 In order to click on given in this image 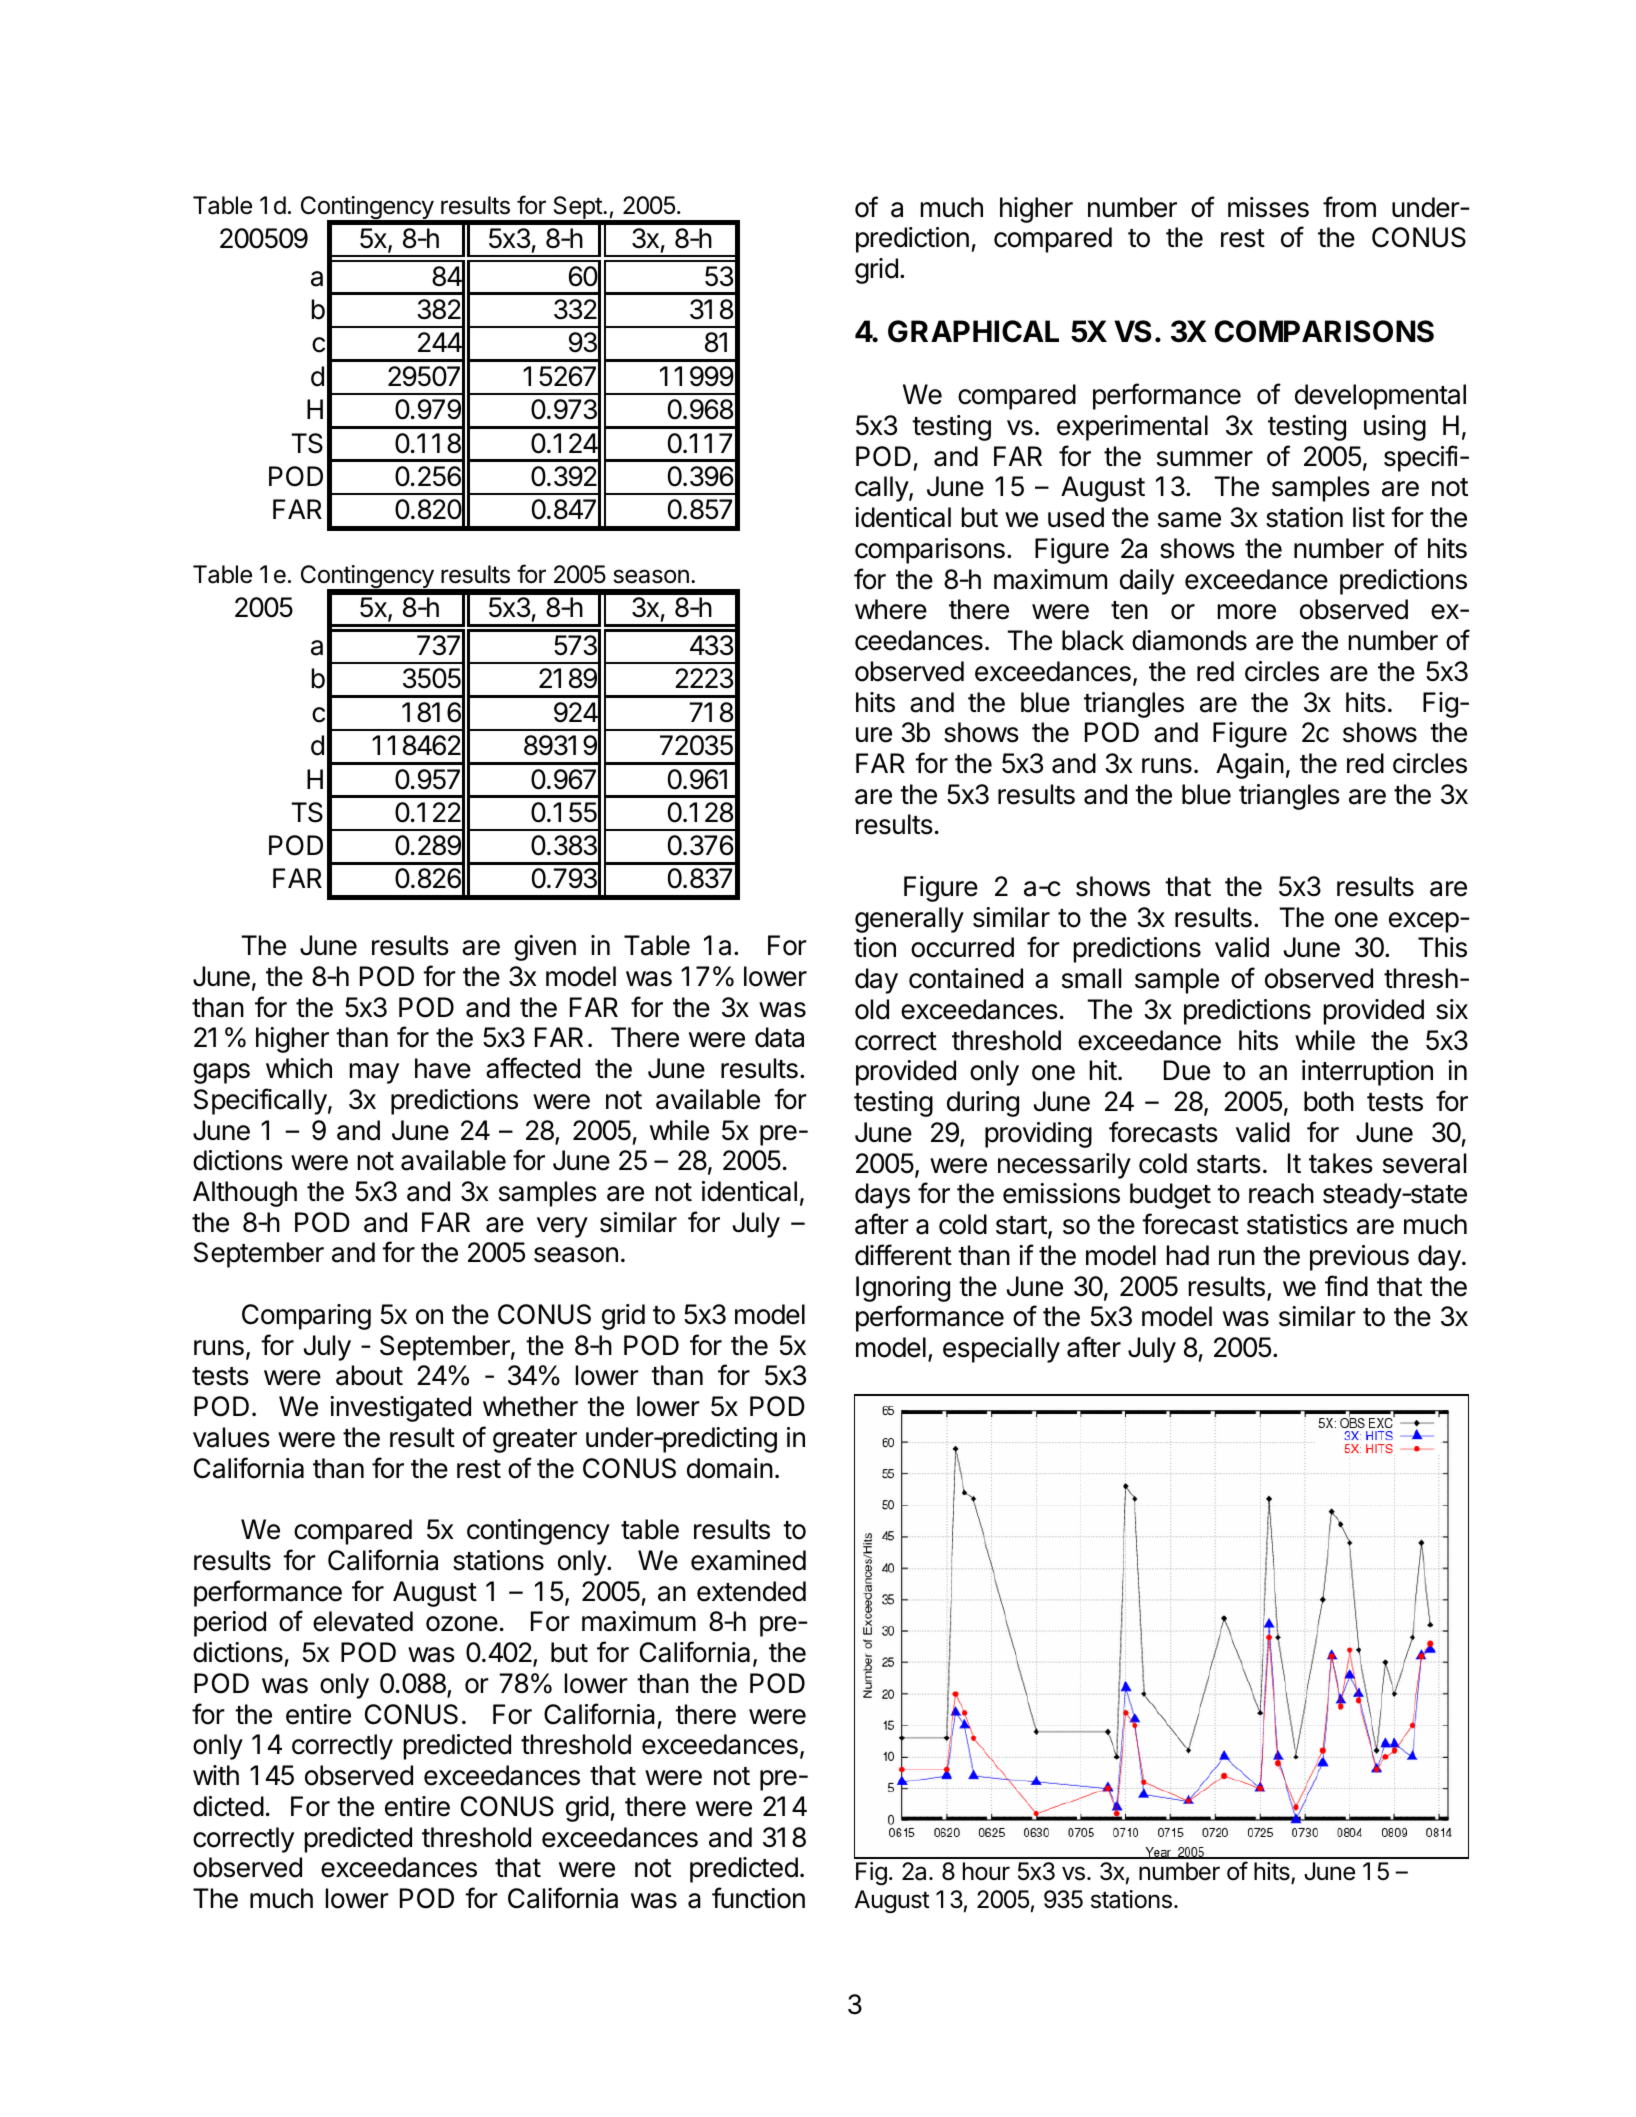, I will do `click(545, 948)`.
